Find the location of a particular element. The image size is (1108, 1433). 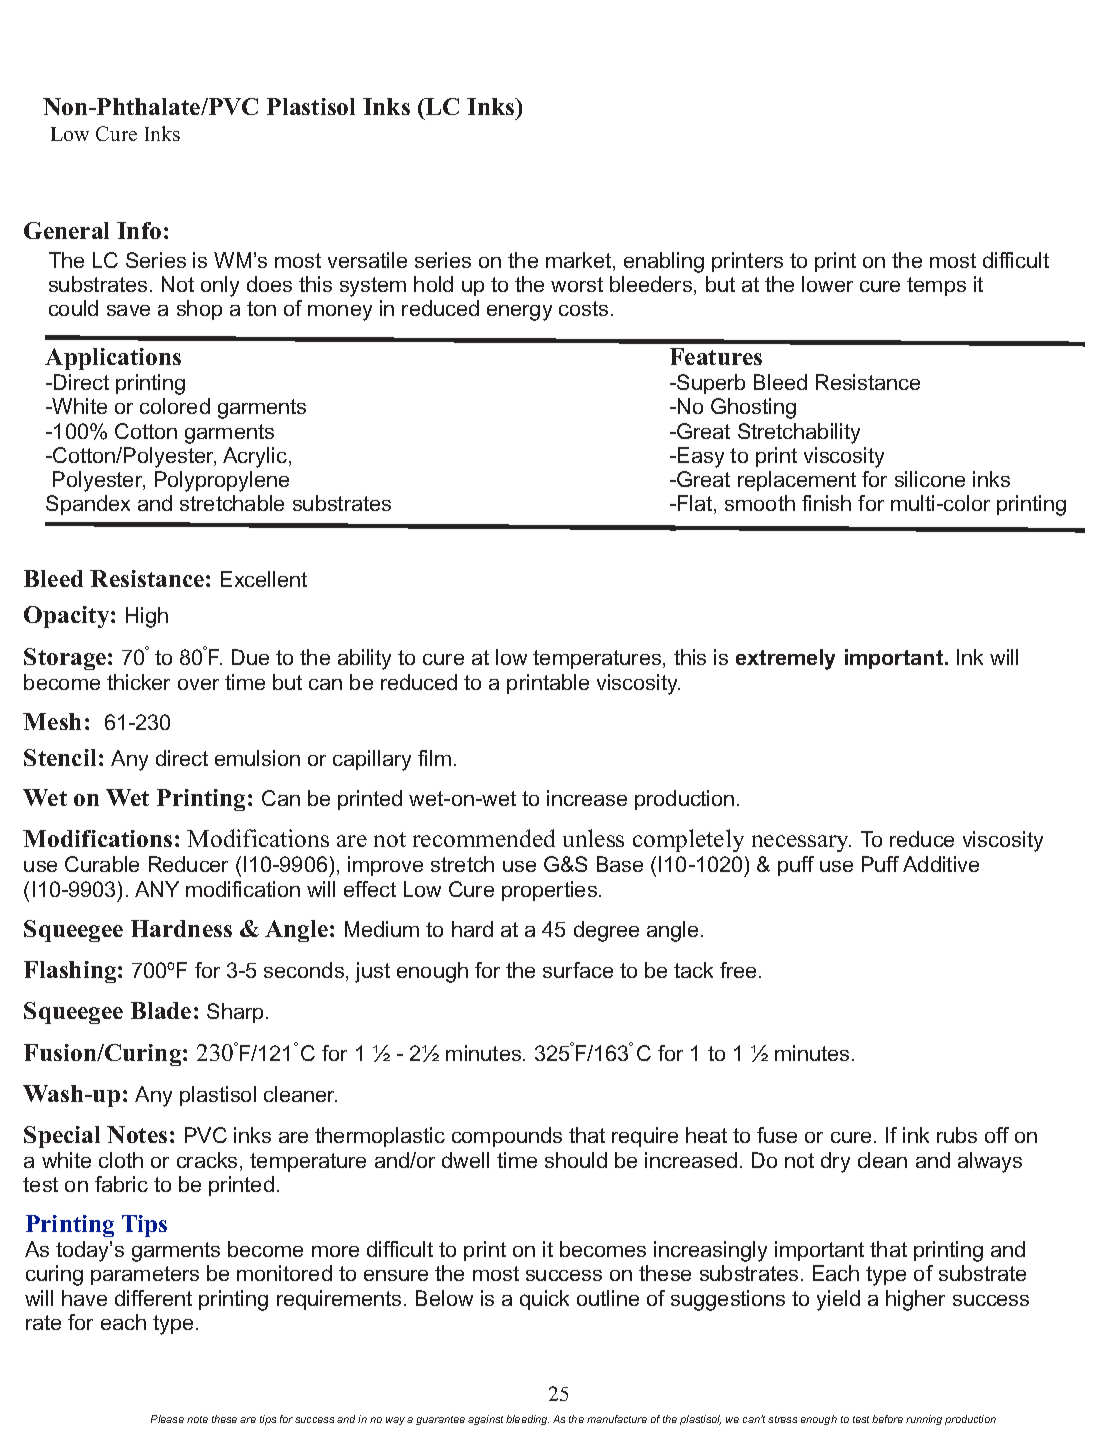

extremely is located at coordinates (785, 659).
